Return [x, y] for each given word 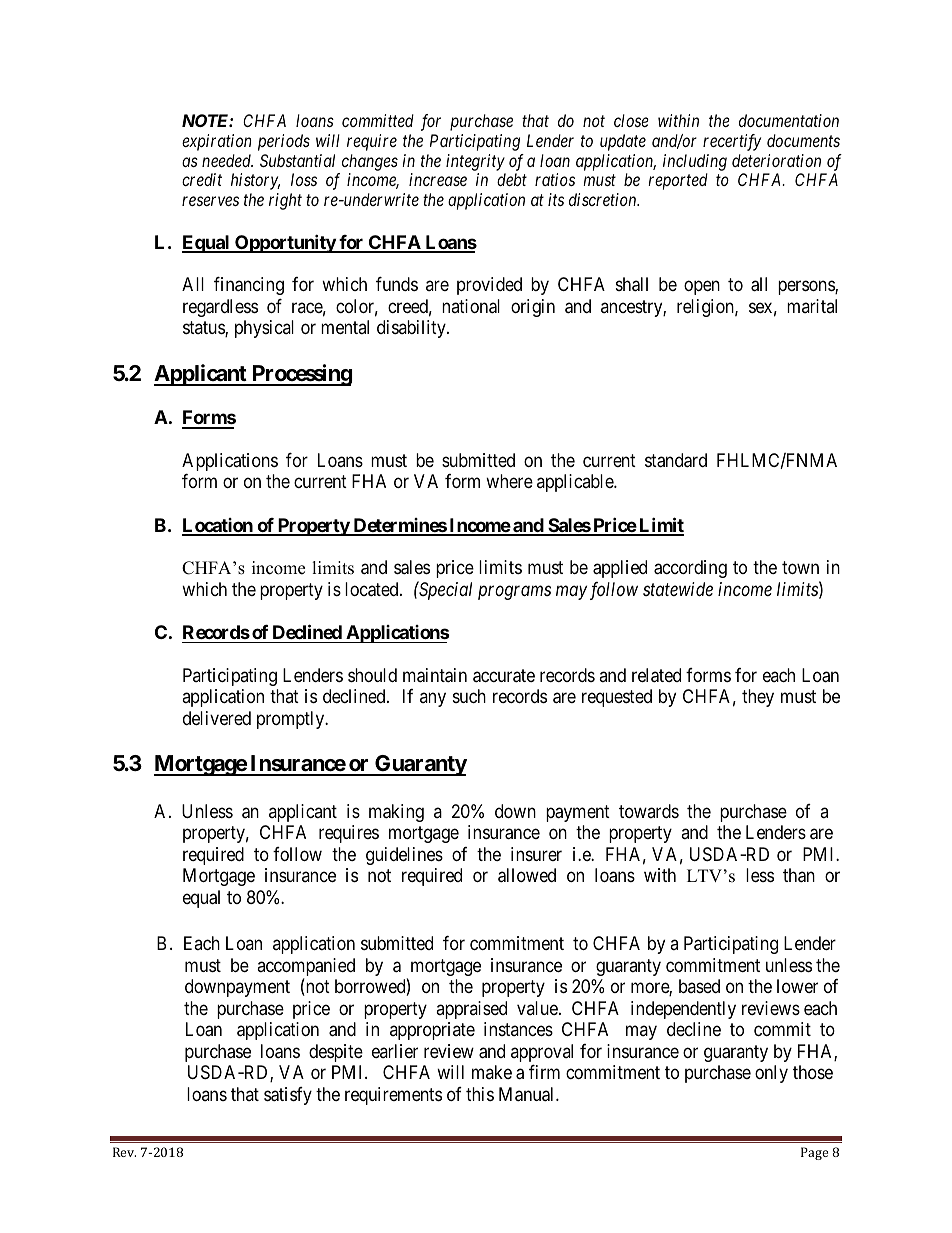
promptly [292, 720]
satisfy [288, 1096]
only [771, 1074]
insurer [536, 854]
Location [218, 526]
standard [676, 460]
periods [284, 142]
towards [649, 811]
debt [512, 179]
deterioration [776, 160]
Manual [528, 1094]
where [509, 481]
